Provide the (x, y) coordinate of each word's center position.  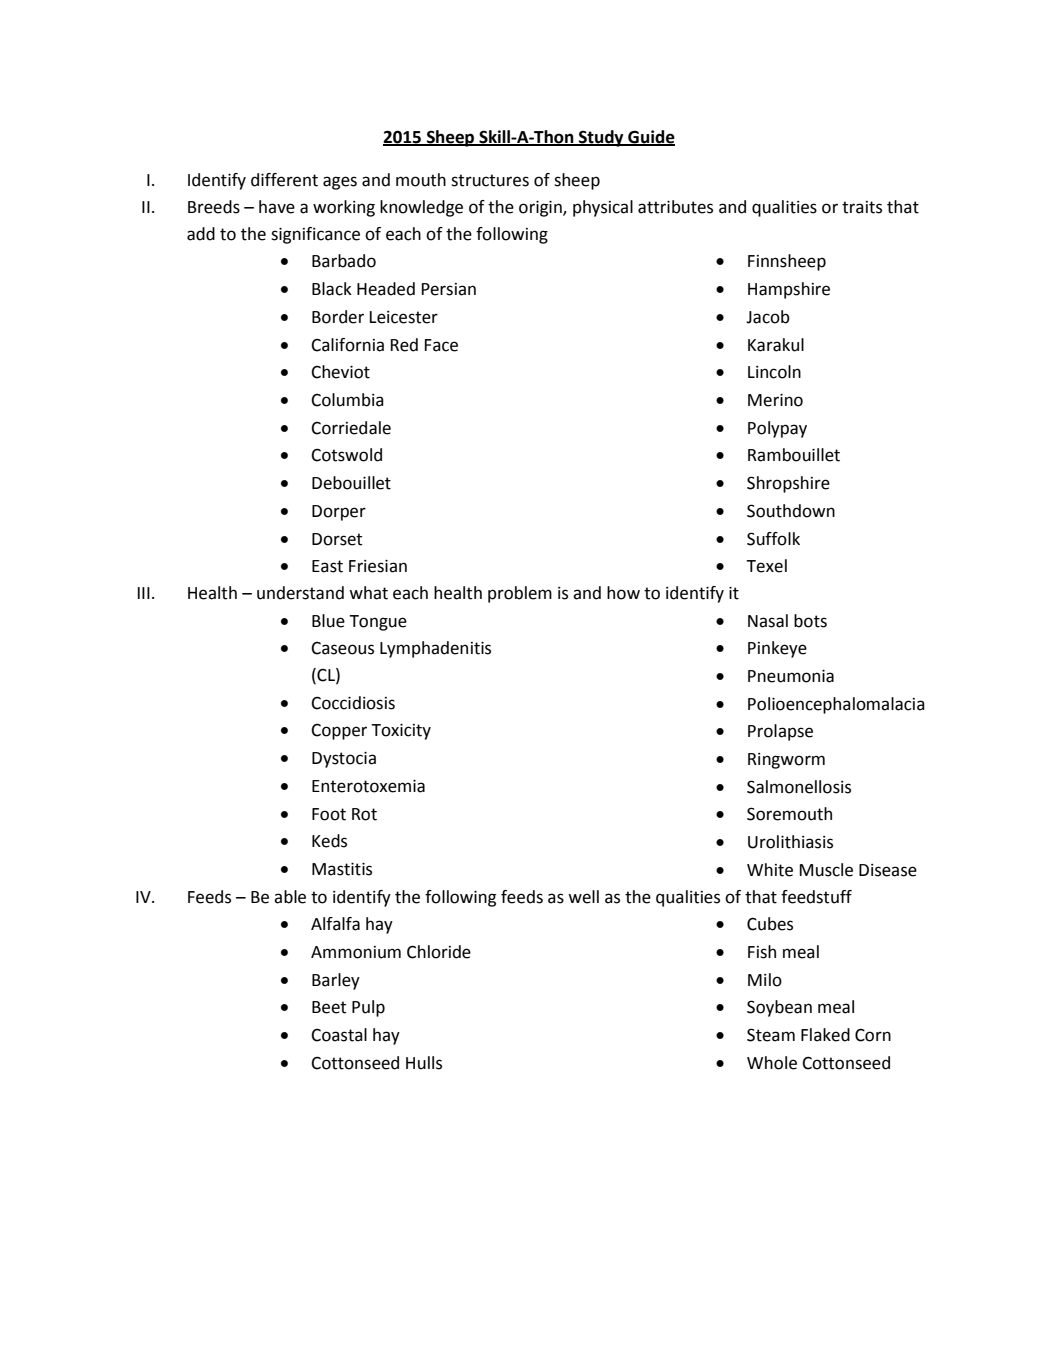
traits (862, 207)
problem (520, 594)
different (284, 180)
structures (490, 180)
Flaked (825, 1035)
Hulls (424, 1063)
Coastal (339, 1035)
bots (810, 621)
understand (300, 593)
